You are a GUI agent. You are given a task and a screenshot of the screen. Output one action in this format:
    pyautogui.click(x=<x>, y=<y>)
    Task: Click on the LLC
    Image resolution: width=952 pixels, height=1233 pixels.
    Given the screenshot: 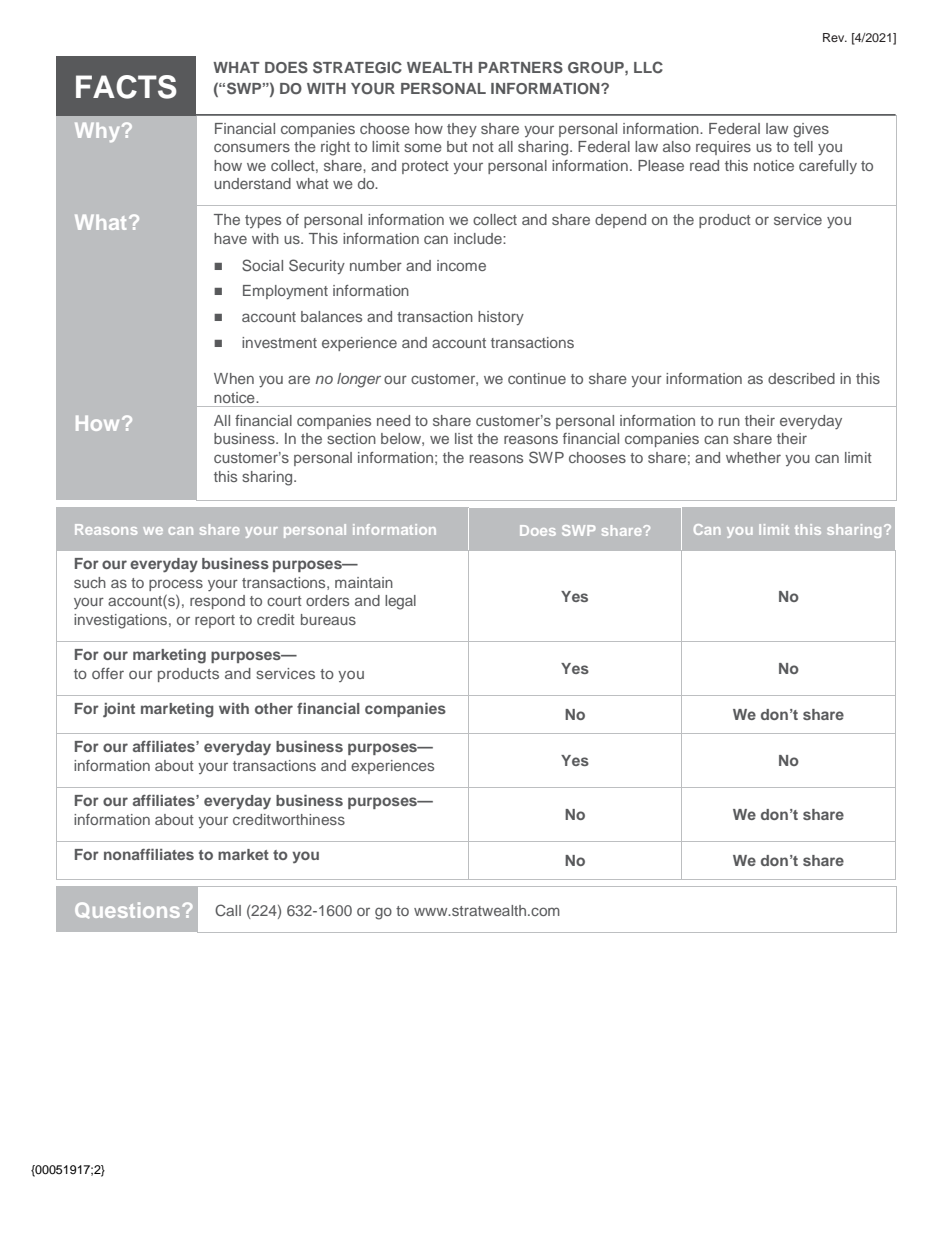 What is the action you would take?
    pyautogui.click(x=648, y=67)
